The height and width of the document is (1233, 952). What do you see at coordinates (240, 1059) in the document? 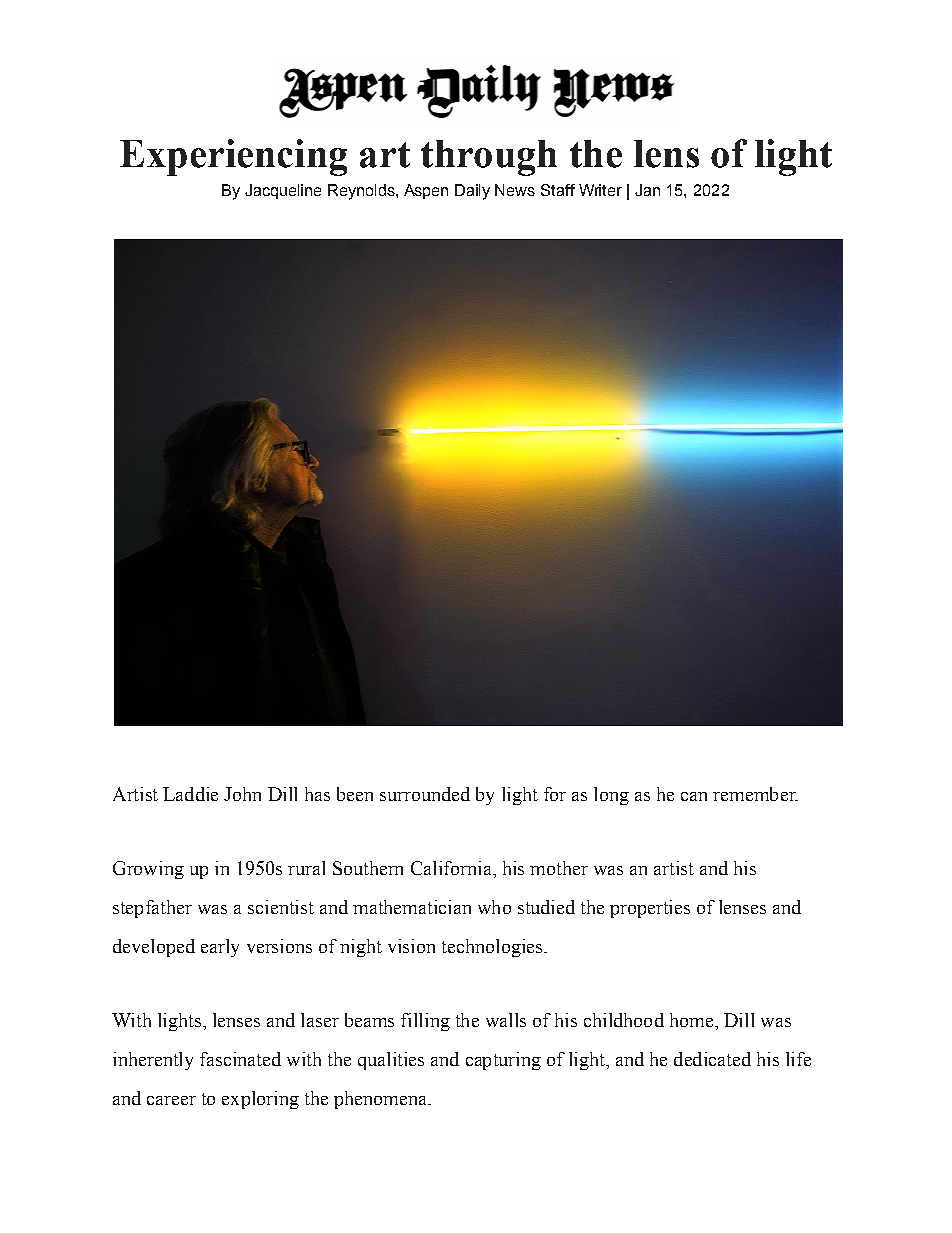
I see `fascinated` at bounding box center [240, 1059].
